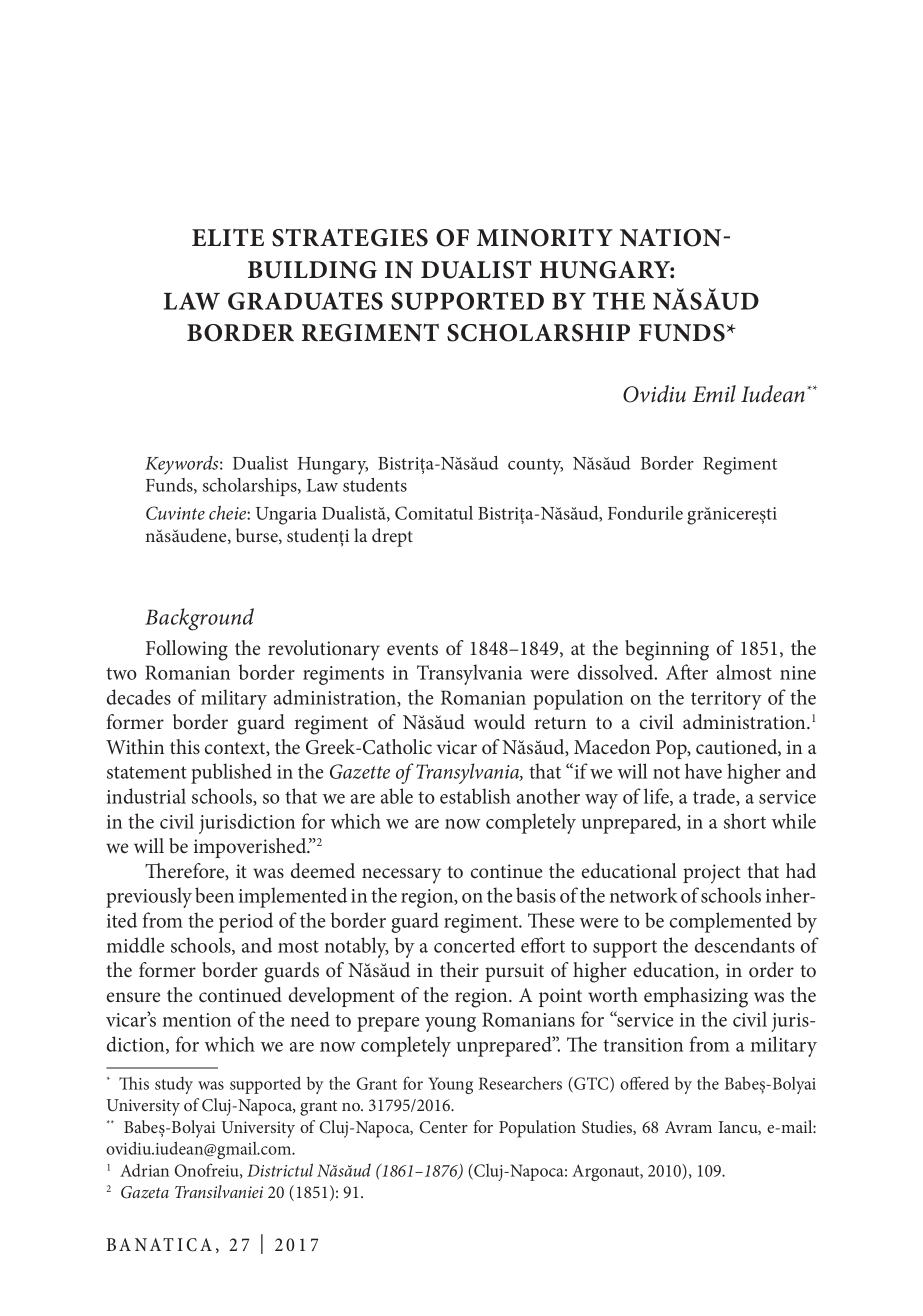 This screenshot has width=923, height=1316. What do you see at coordinates (144, 1170) in the screenshot?
I see `Adrian` at bounding box center [144, 1170].
